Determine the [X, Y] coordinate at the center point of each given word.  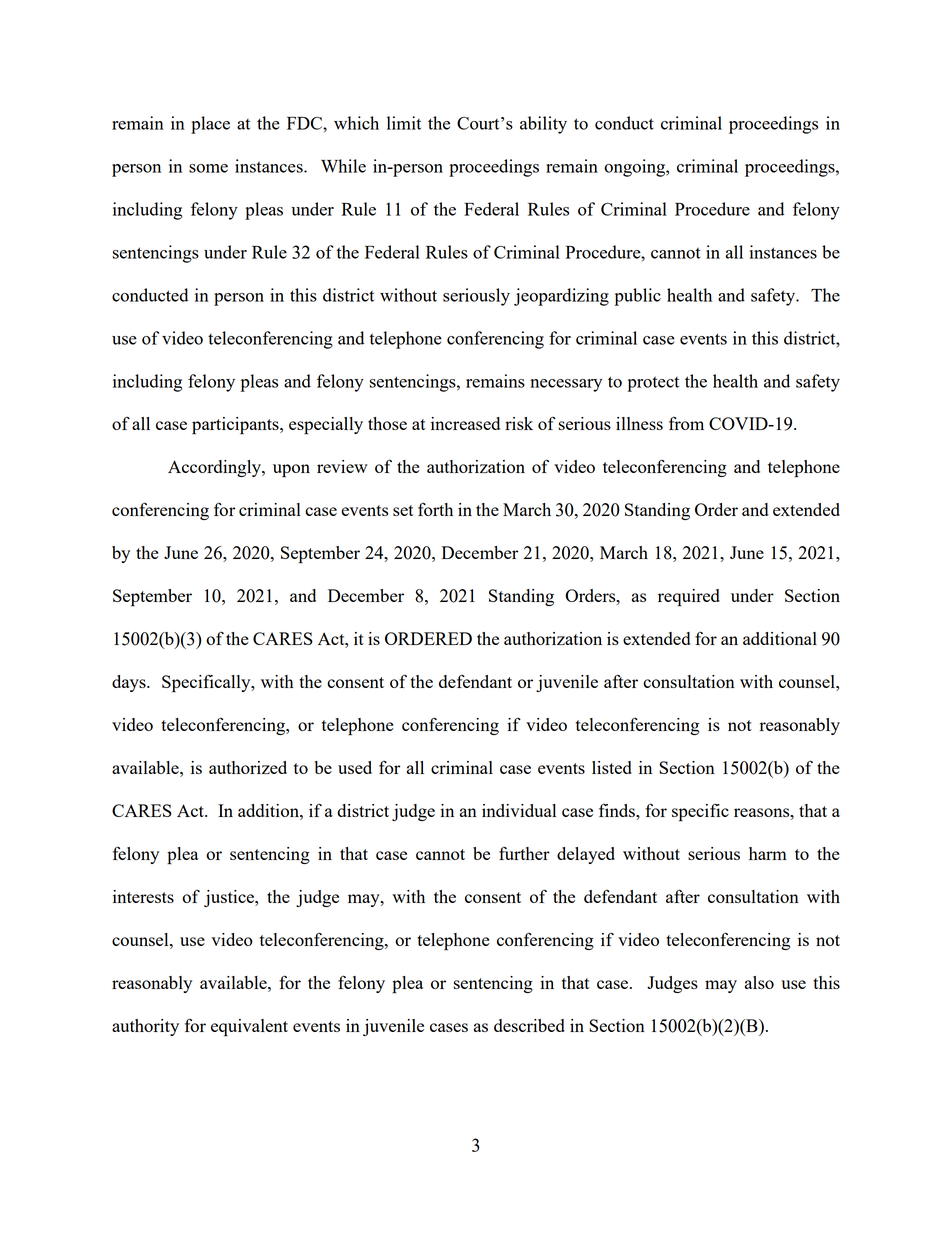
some [208, 168]
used [355, 767]
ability [543, 125]
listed [612, 767]
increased [465, 423]
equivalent [249, 1028]
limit [404, 123]
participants [236, 426]
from [686, 423]
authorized [248, 767]
